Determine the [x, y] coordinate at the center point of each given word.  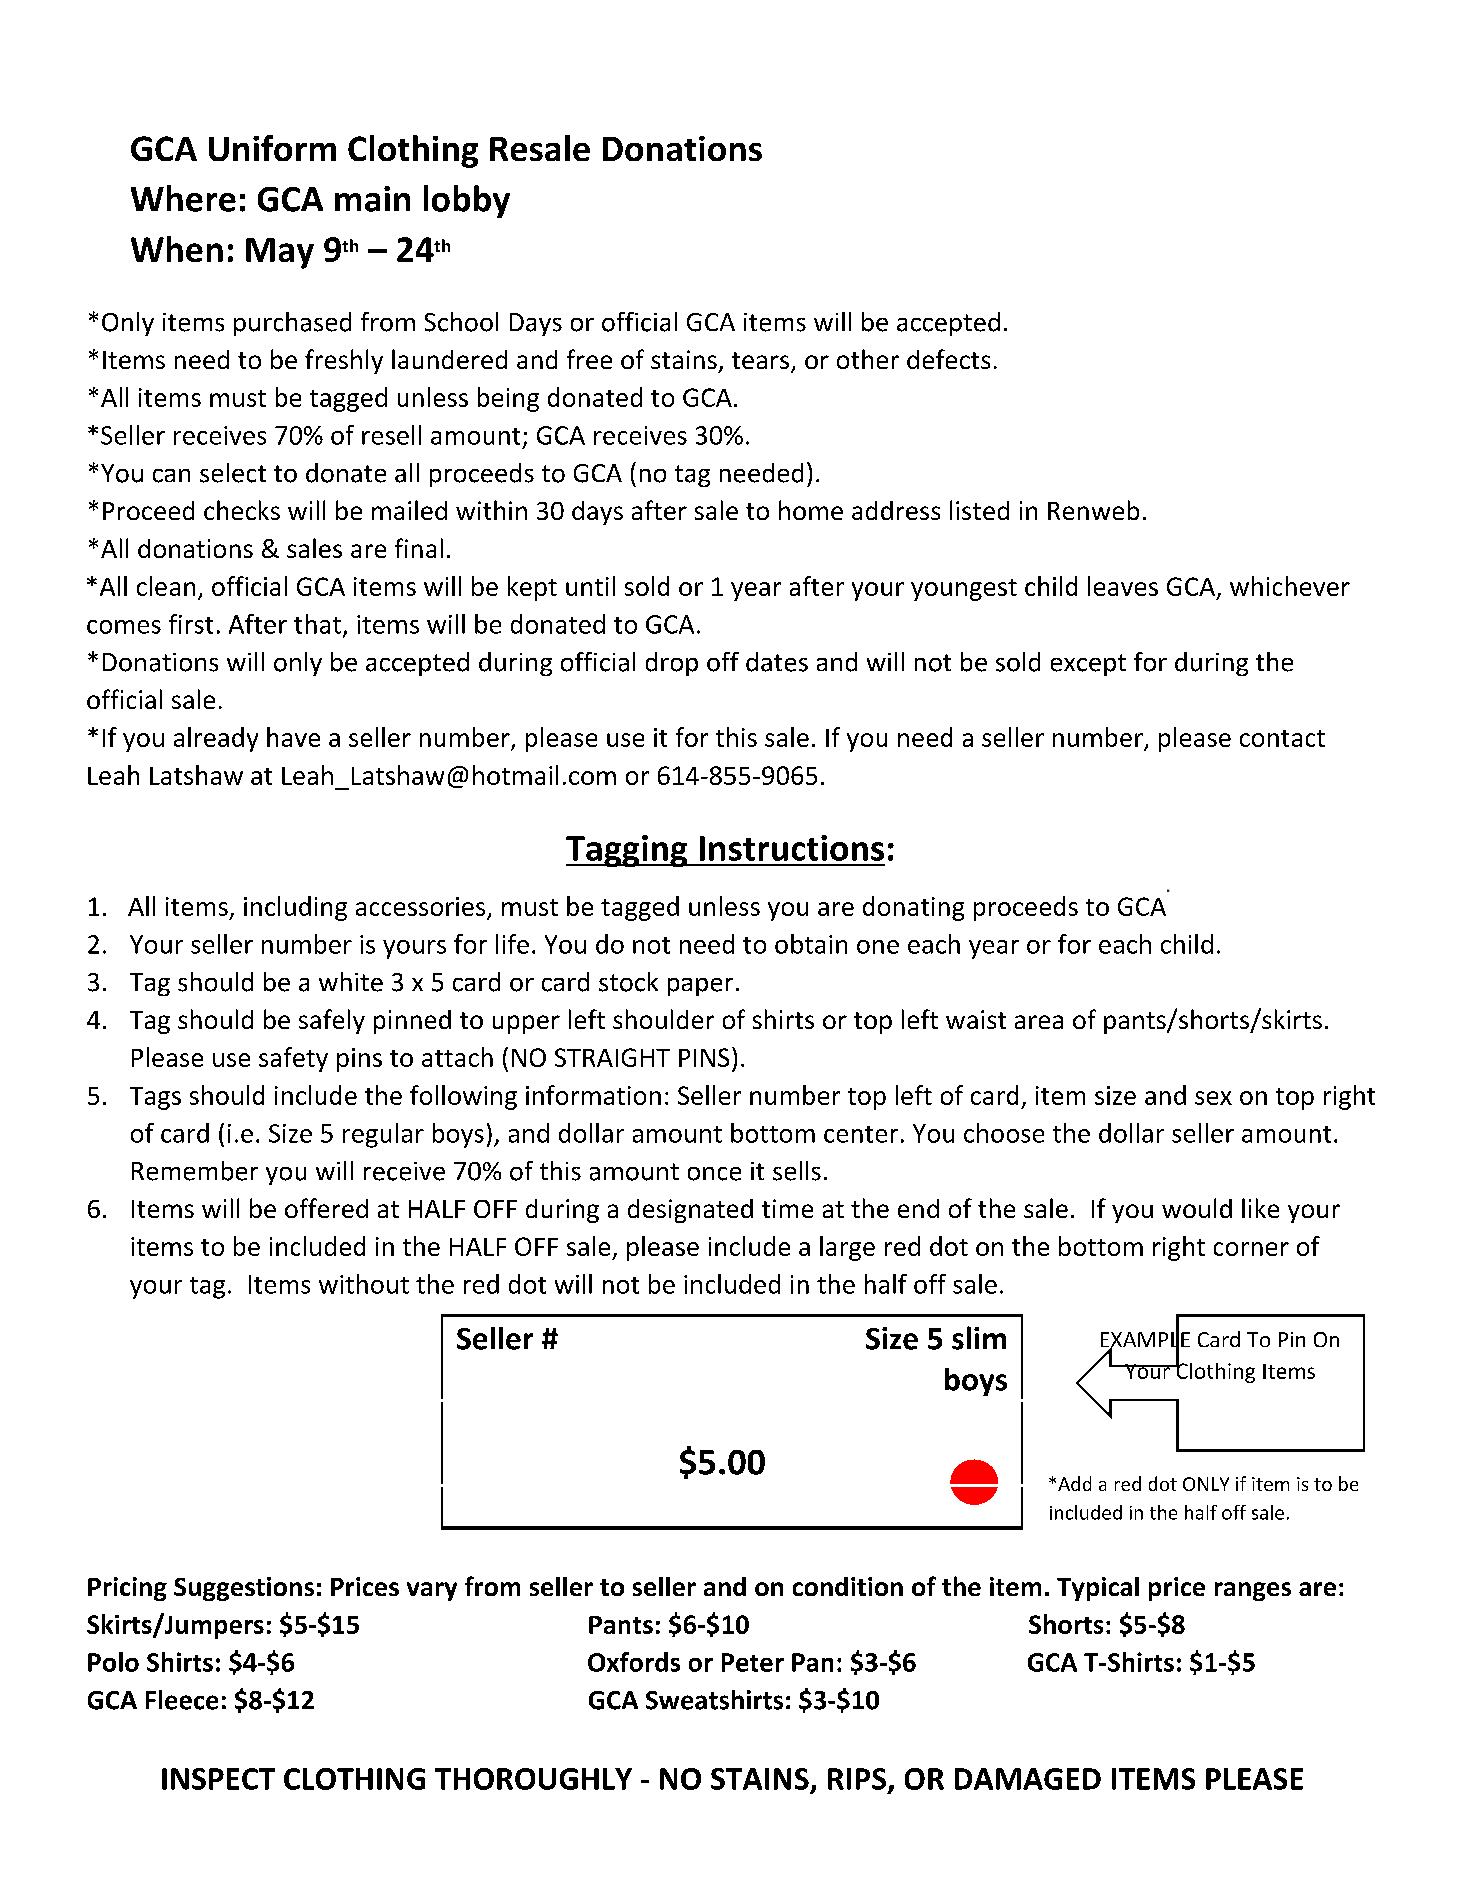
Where [183, 198]
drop [672, 664]
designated [690, 1211]
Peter [753, 1662]
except [1088, 665]
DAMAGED [1028, 1779]
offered [326, 1208]
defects [948, 359]
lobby [467, 201]
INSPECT [218, 1779]
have [293, 737]
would [1197, 1208]
